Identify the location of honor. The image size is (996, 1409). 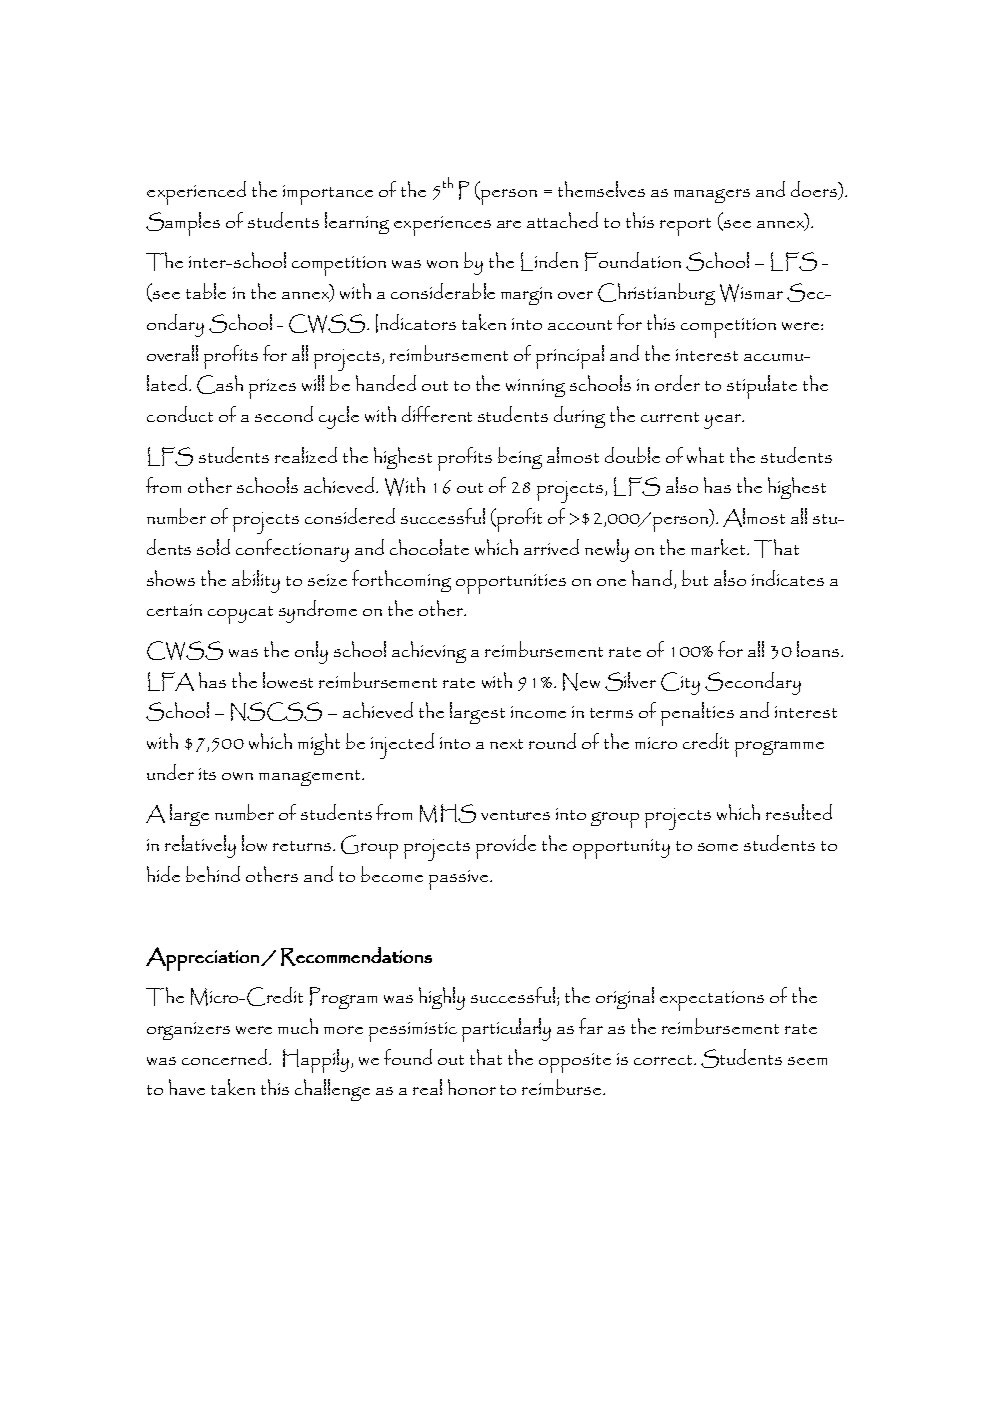
(472, 1087).
